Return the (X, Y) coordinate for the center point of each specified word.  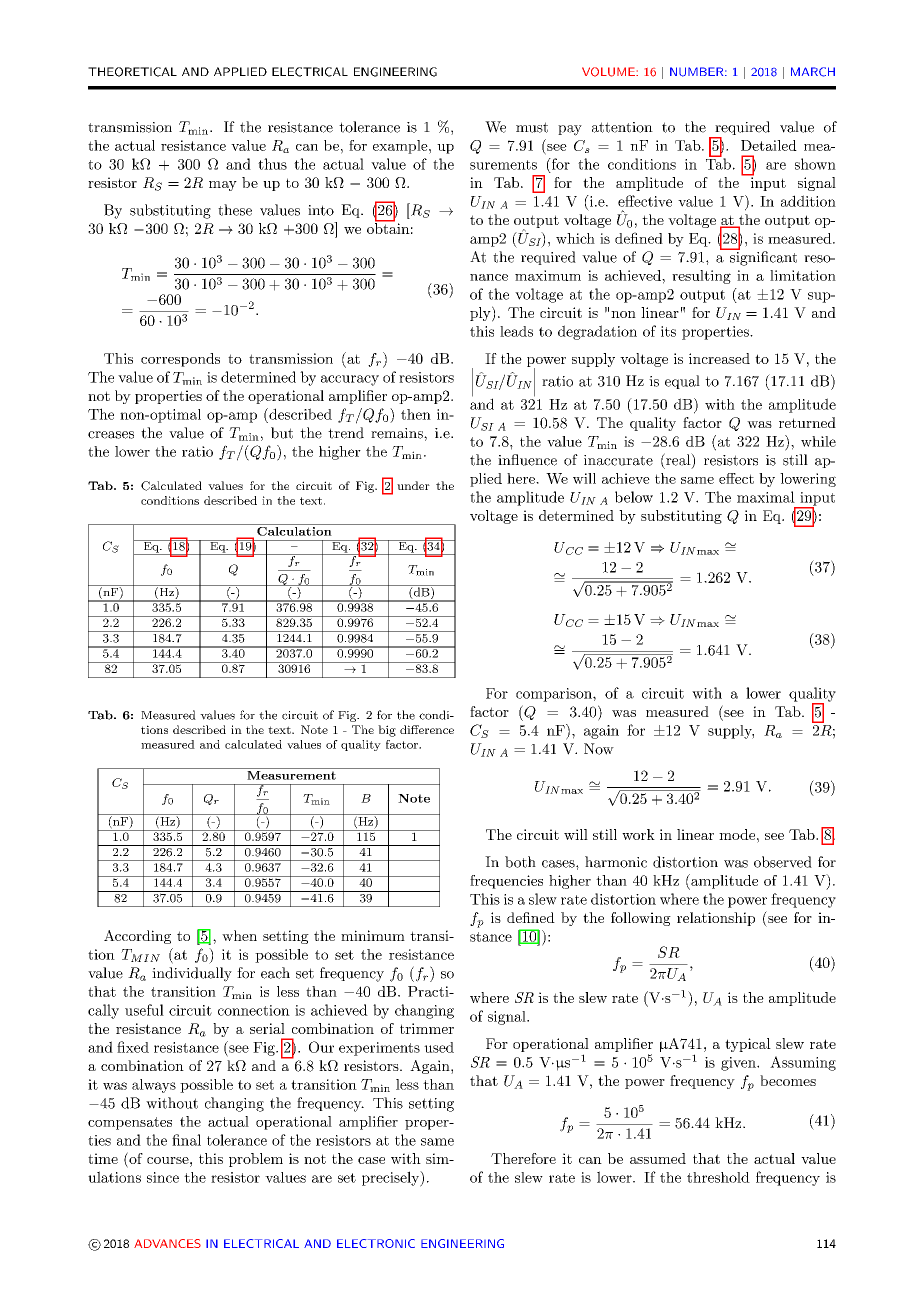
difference (427, 729)
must (532, 127)
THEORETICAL (132, 72)
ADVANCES (167, 1243)
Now (599, 749)
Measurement (291, 774)
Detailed (769, 145)
